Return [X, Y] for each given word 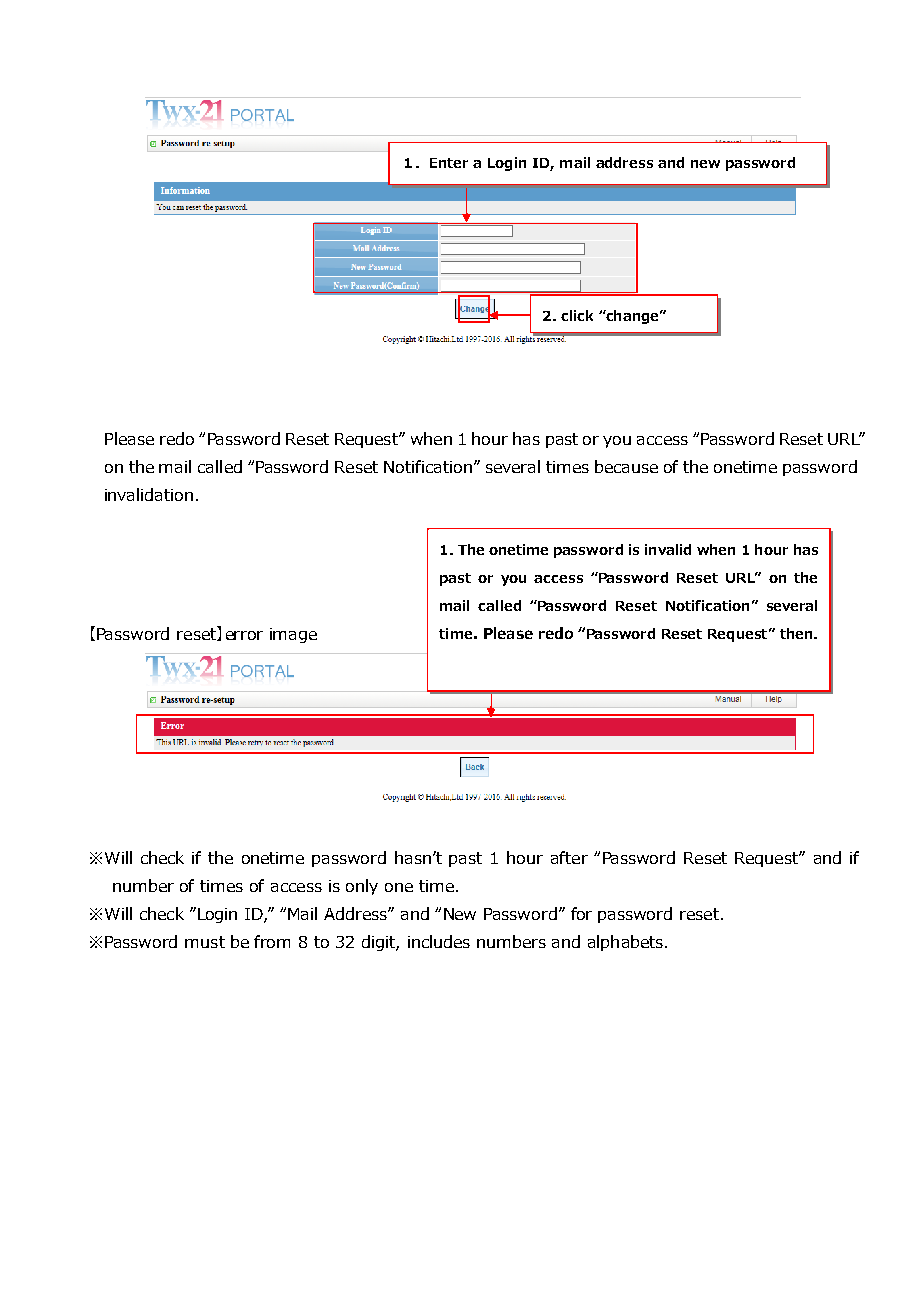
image [293, 635]
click [577, 315]
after [569, 857]
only [362, 887]
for [581, 913]
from [272, 941]
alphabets [625, 943]
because [626, 466]
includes [439, 941]
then [797, 633]
